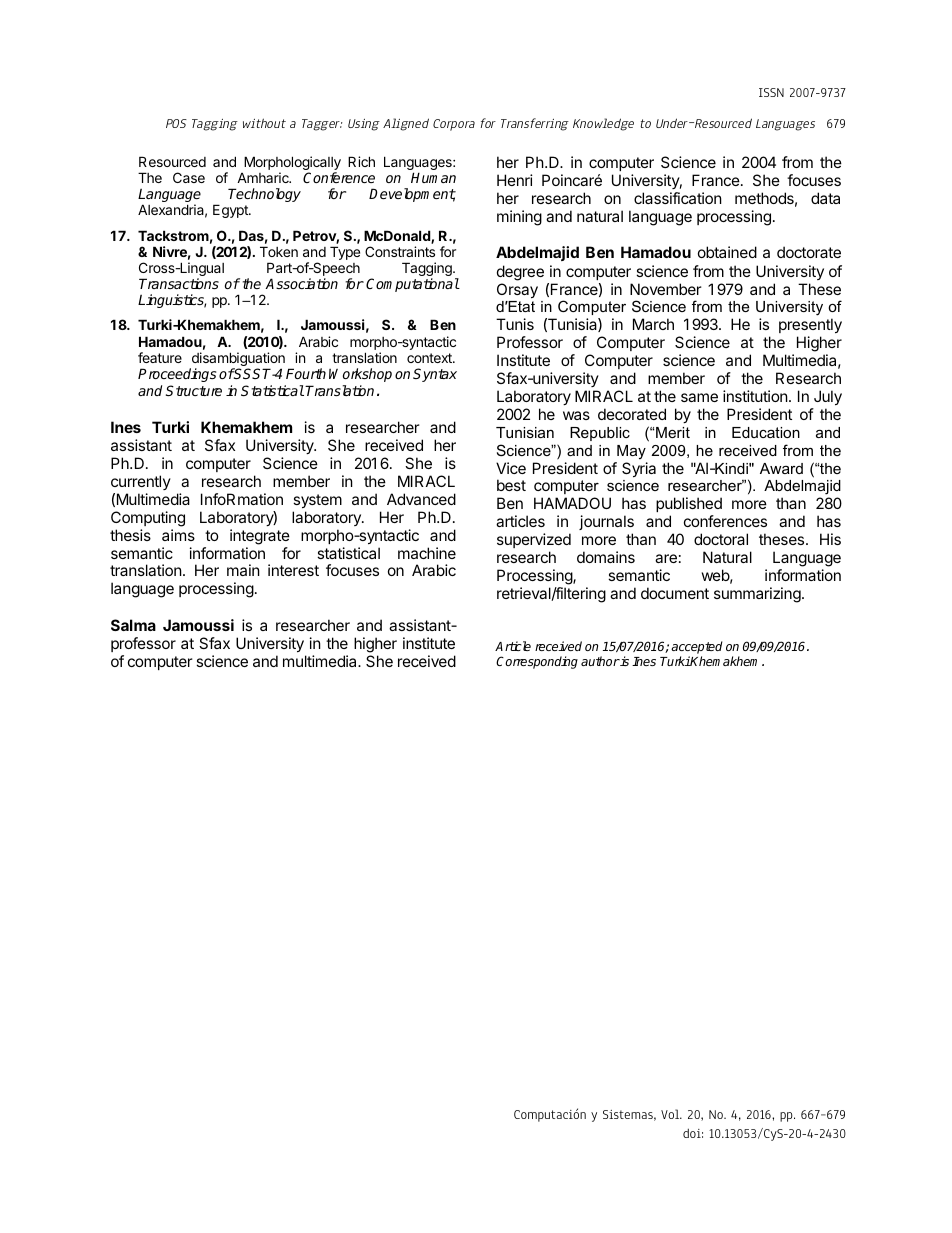  Describe the element at coordinates (511, 468) in the page. I see `Vice` at that location.
